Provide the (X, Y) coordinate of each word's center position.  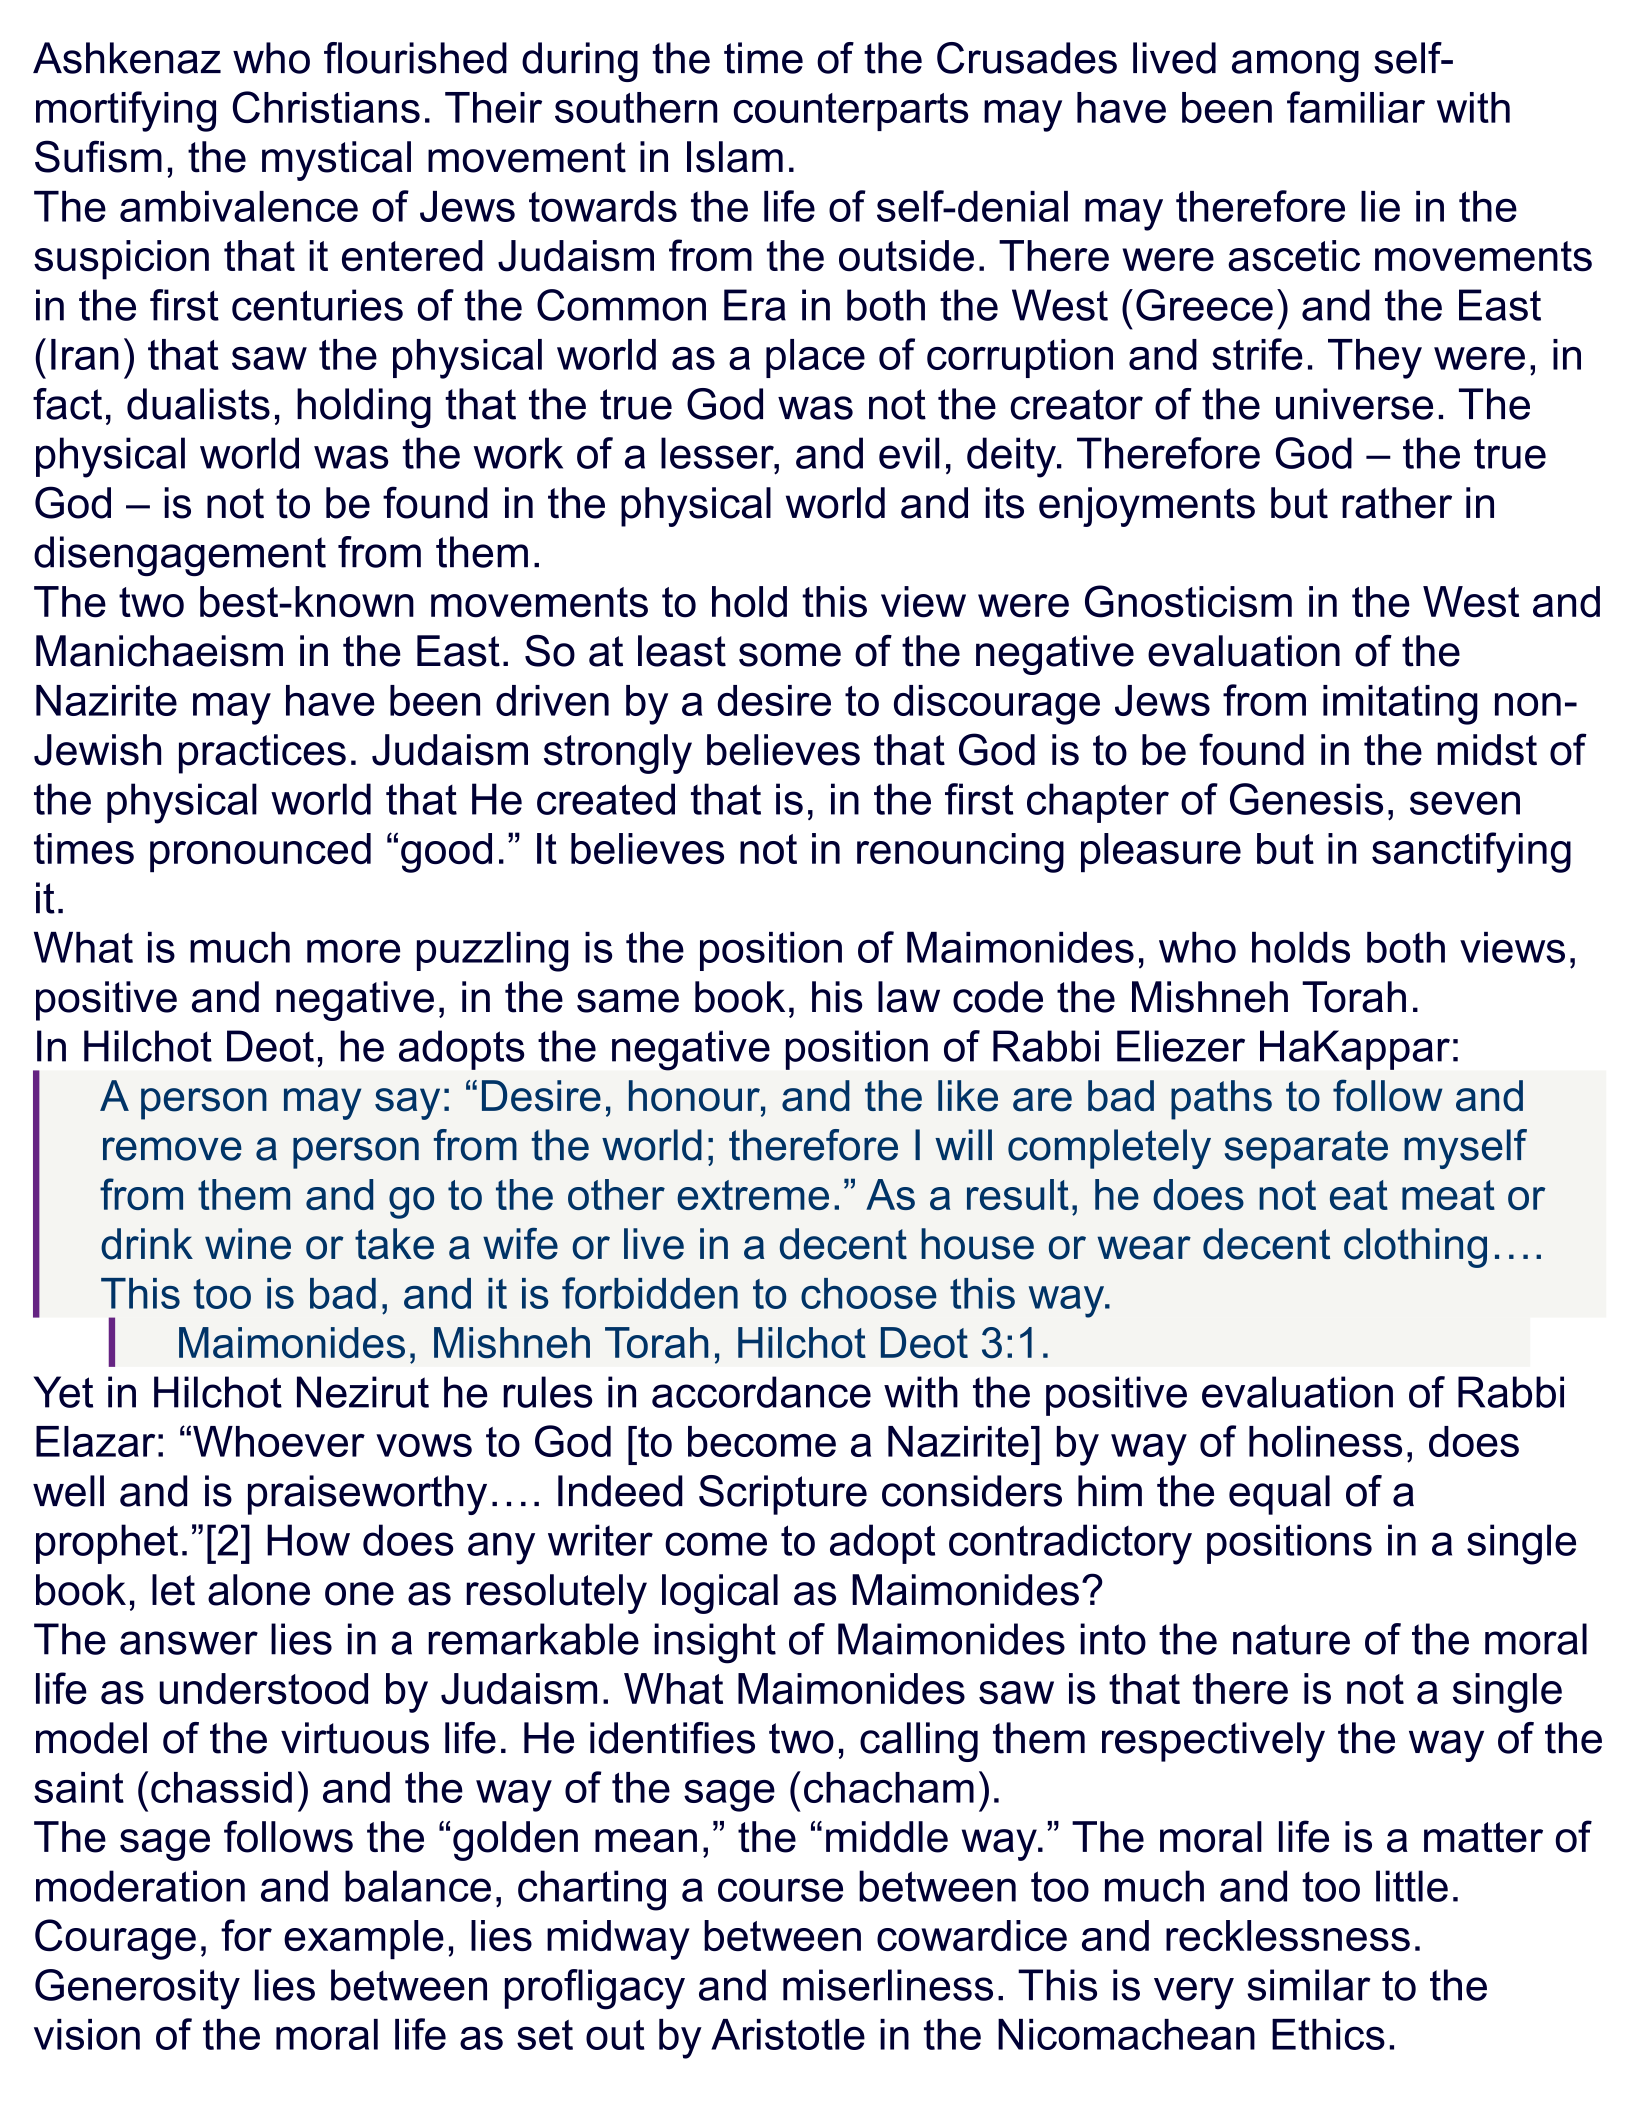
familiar (1356, 107)
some (790, 655)
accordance (761, 1392)
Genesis (1306, 799)
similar (1308, 1985)
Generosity (137, 1989)
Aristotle (788, 2034)
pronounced (260, 853)
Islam (735, 157)
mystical (336, 161)
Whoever (279, 1441)
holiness (1325, 1441)
